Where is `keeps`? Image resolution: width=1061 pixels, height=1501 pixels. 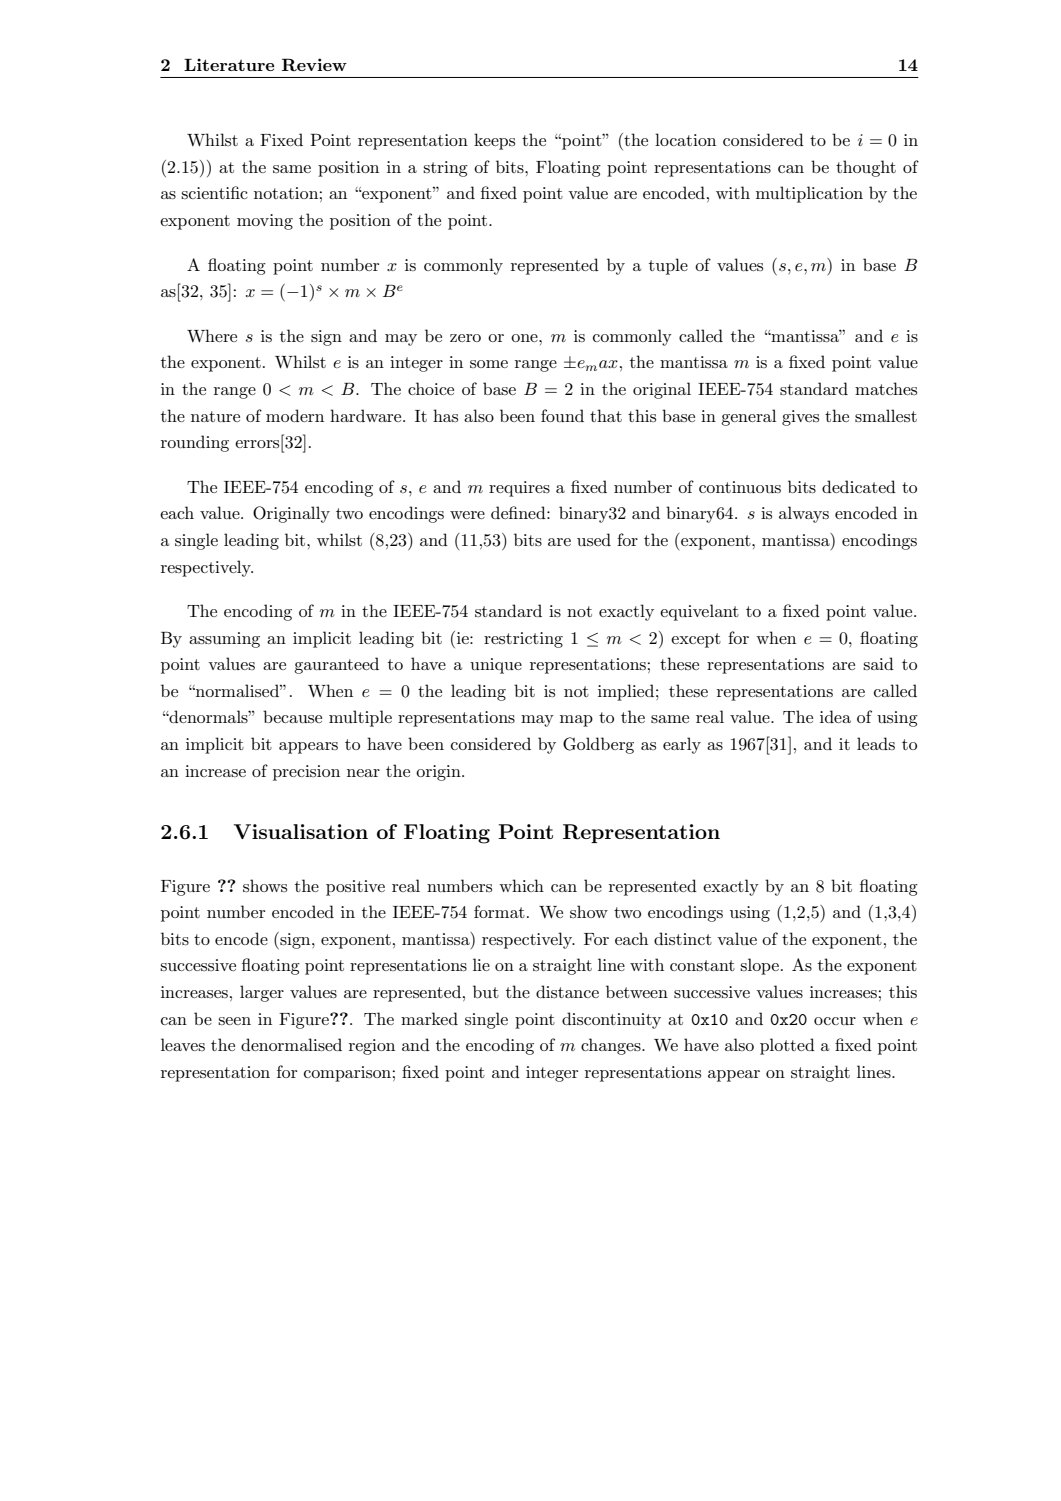 keeps is located at coordinates (494, 141).
